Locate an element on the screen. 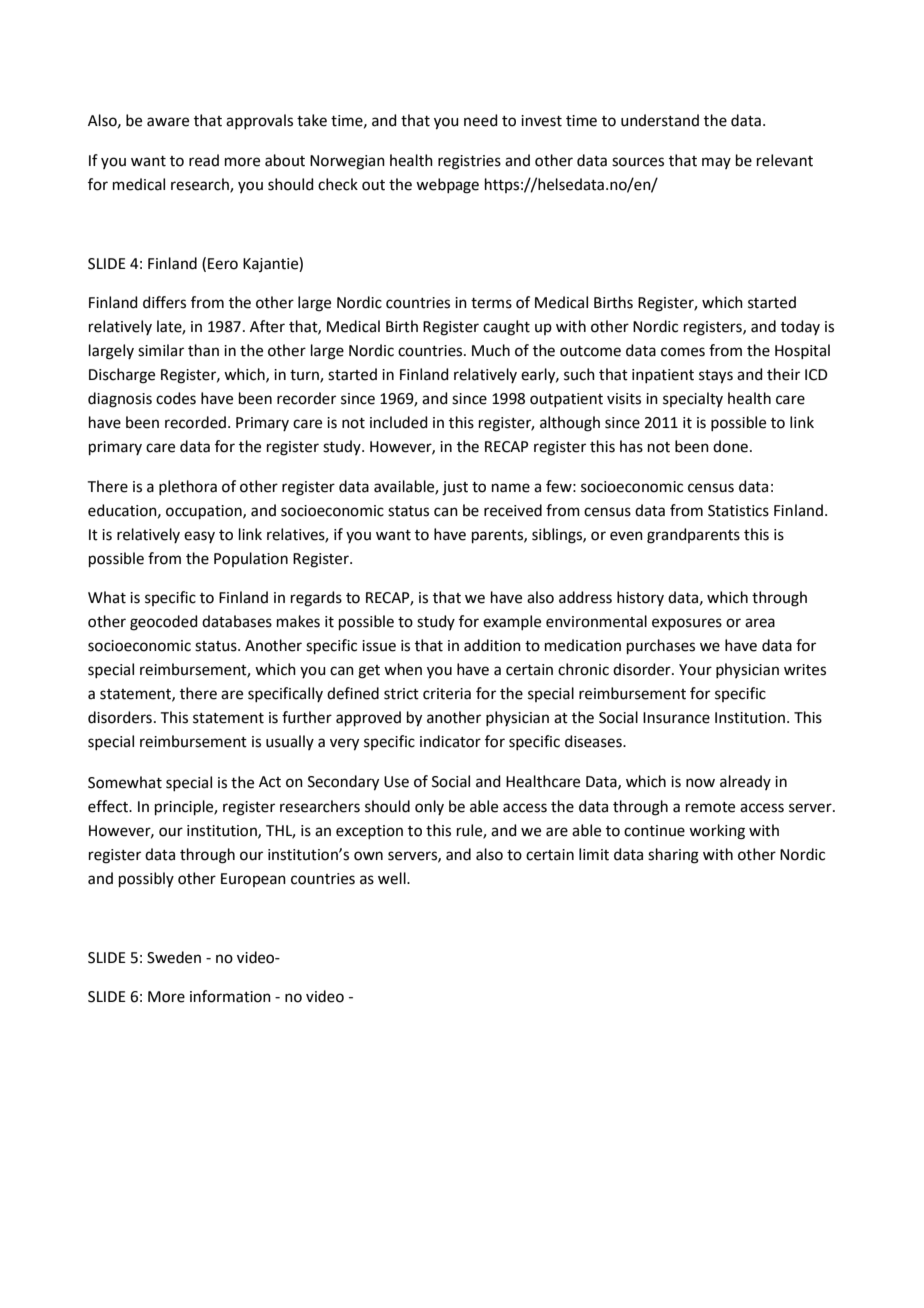  Act is located at coordinates (270, 782).
